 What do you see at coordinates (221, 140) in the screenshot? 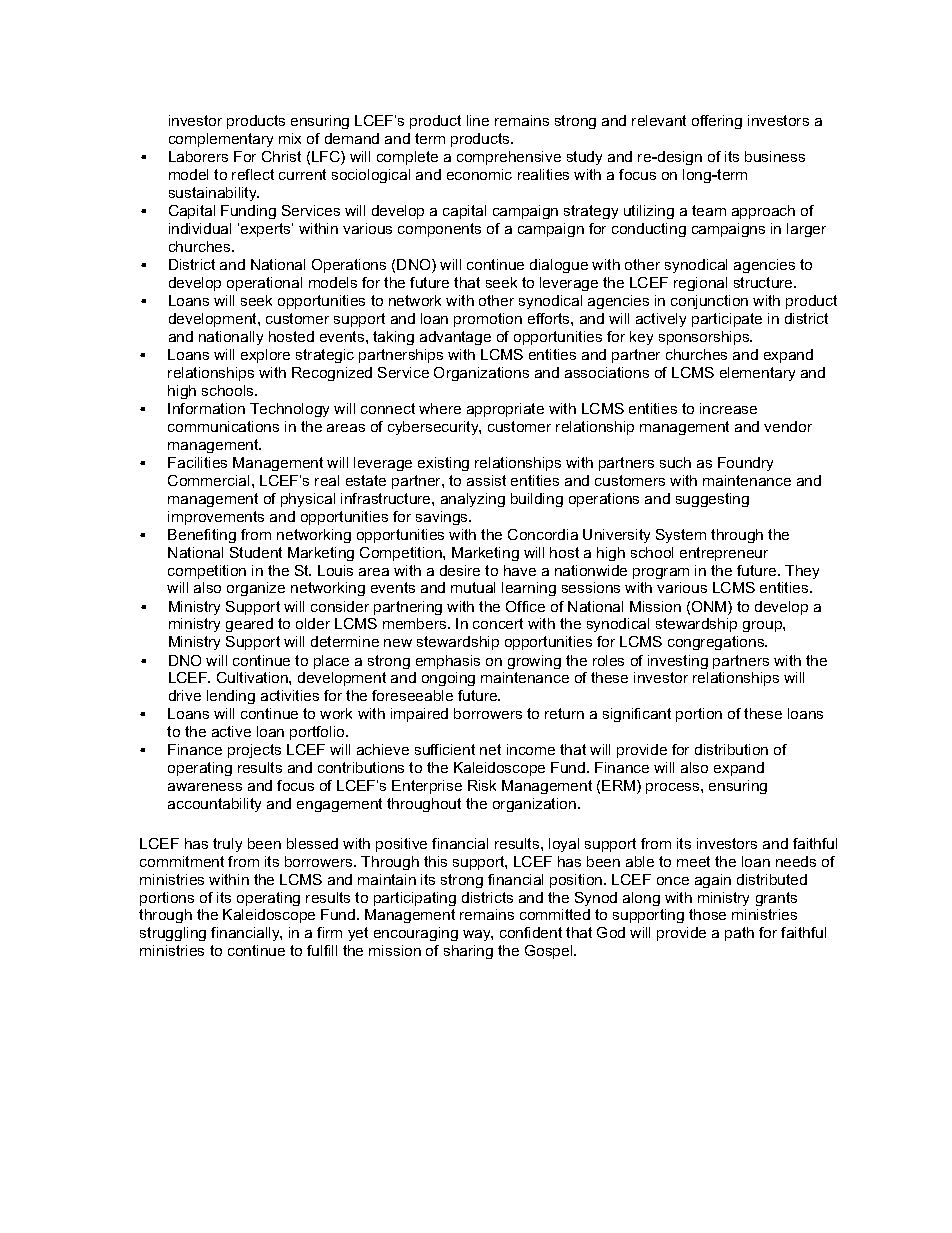
I see `complementary` at bounding box center [221, 140].
